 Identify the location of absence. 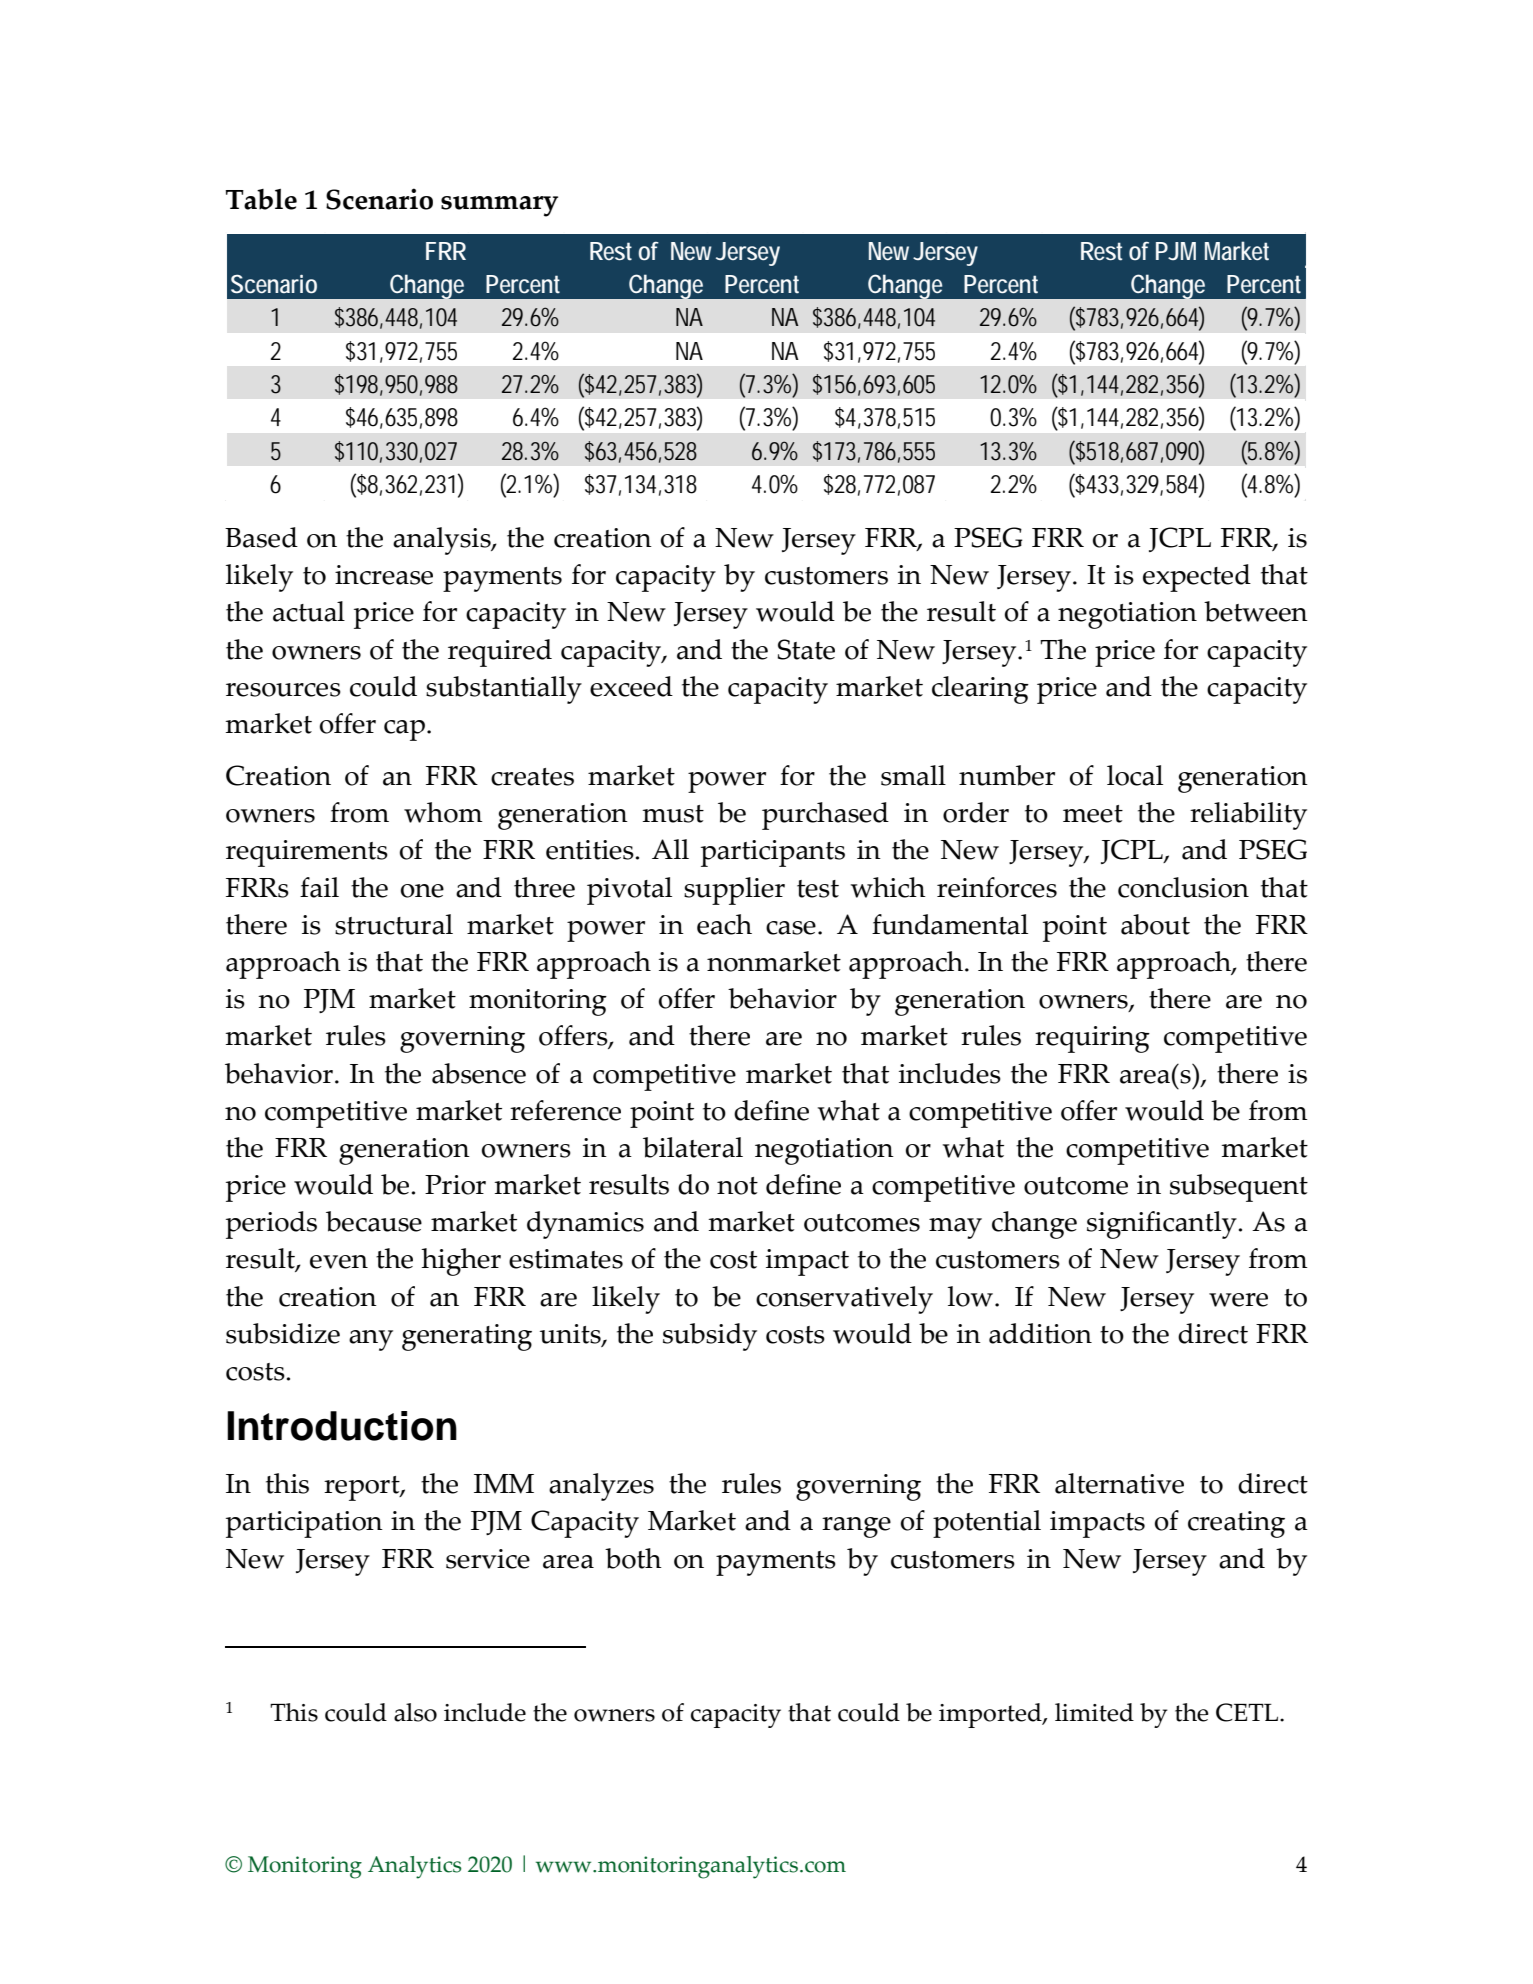
(479, 1073).
